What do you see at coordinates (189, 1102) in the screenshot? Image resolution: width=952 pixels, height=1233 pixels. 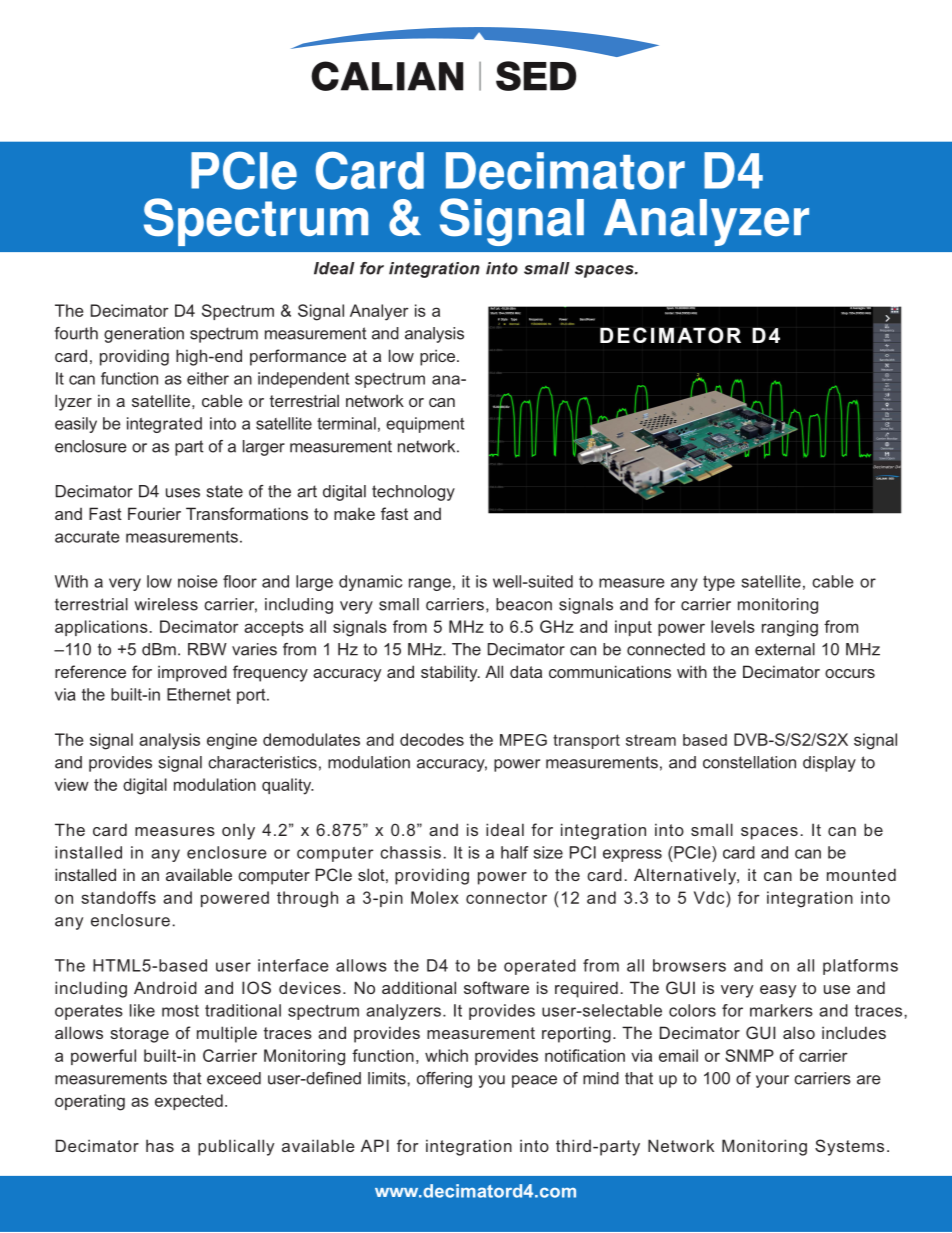 I see `expected` at bounding box center [189, 1102].
